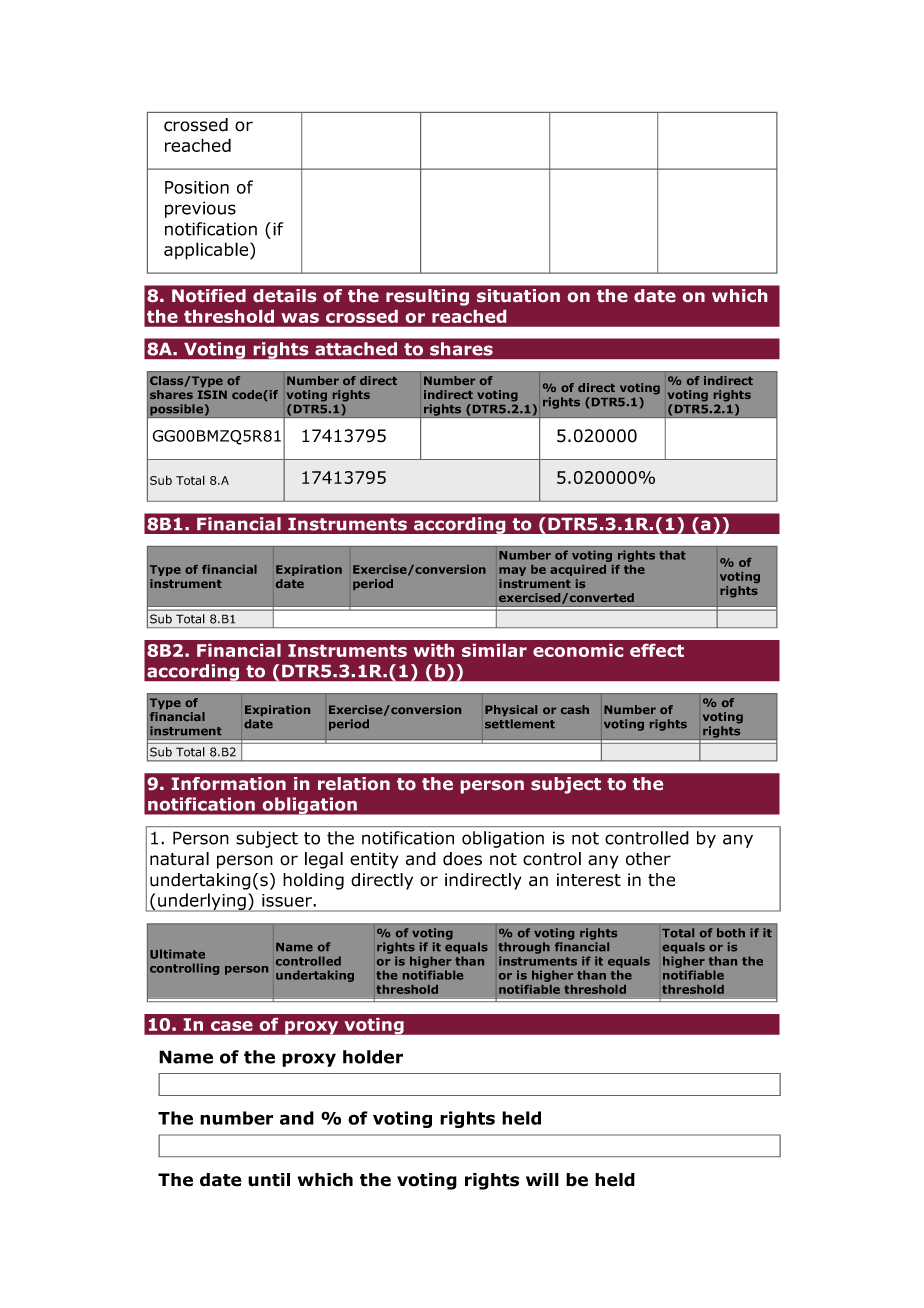 The height and width of the document is (1308, 924). I want to click on both, so click(731, 933).
